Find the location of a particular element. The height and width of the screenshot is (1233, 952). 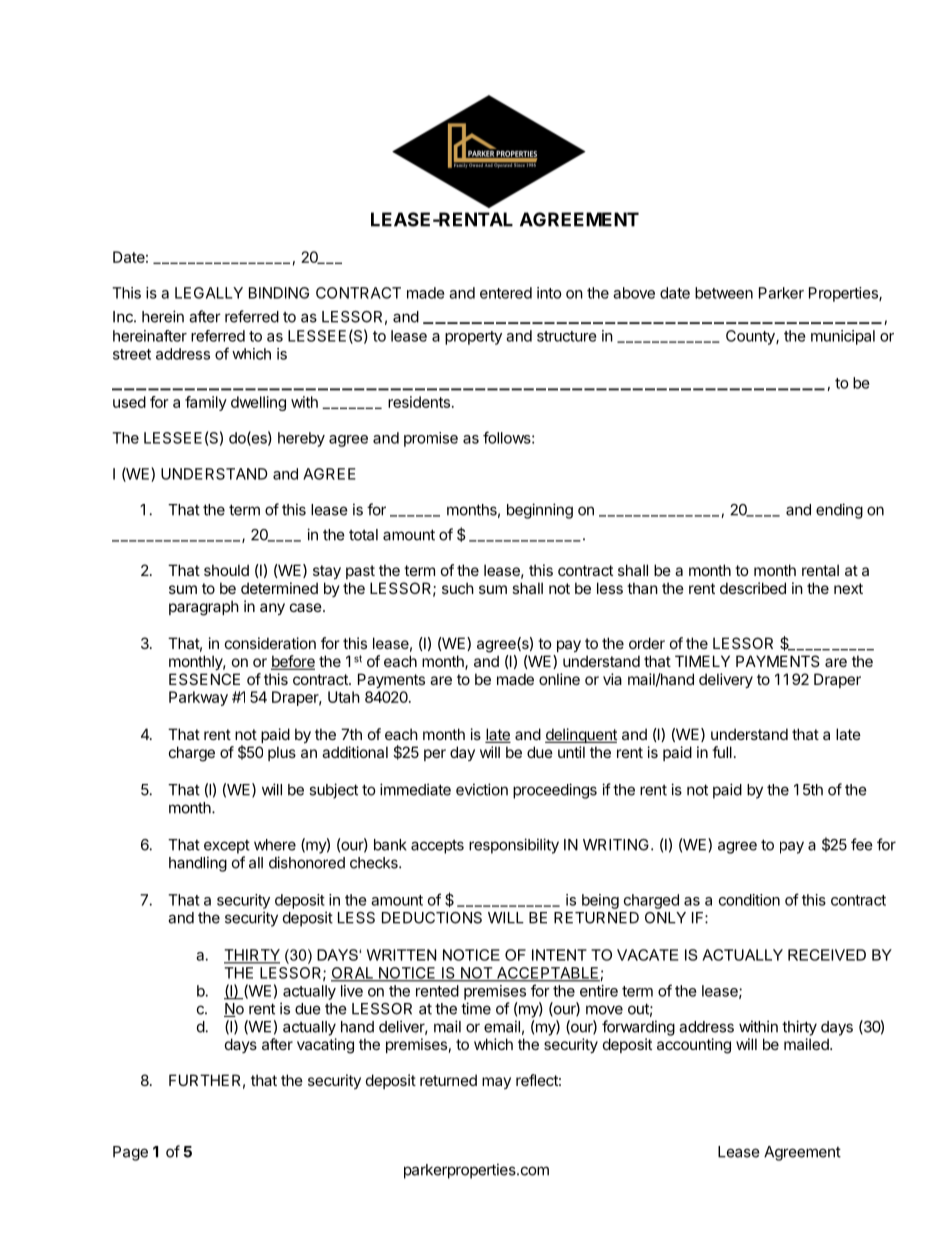

Page is located at coordinates (130, 1153).
